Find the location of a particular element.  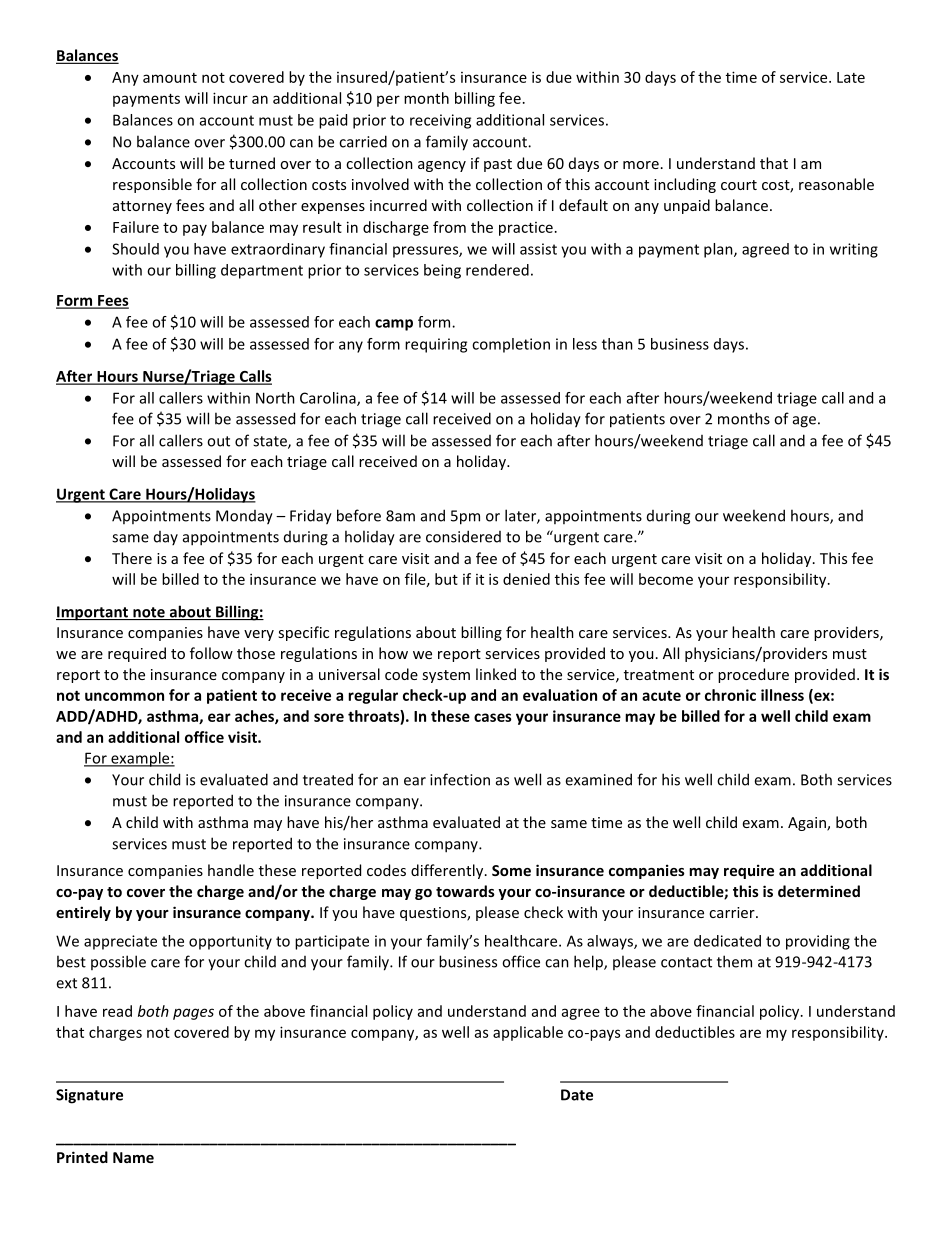

amount is located at coordinates (170, 78).
